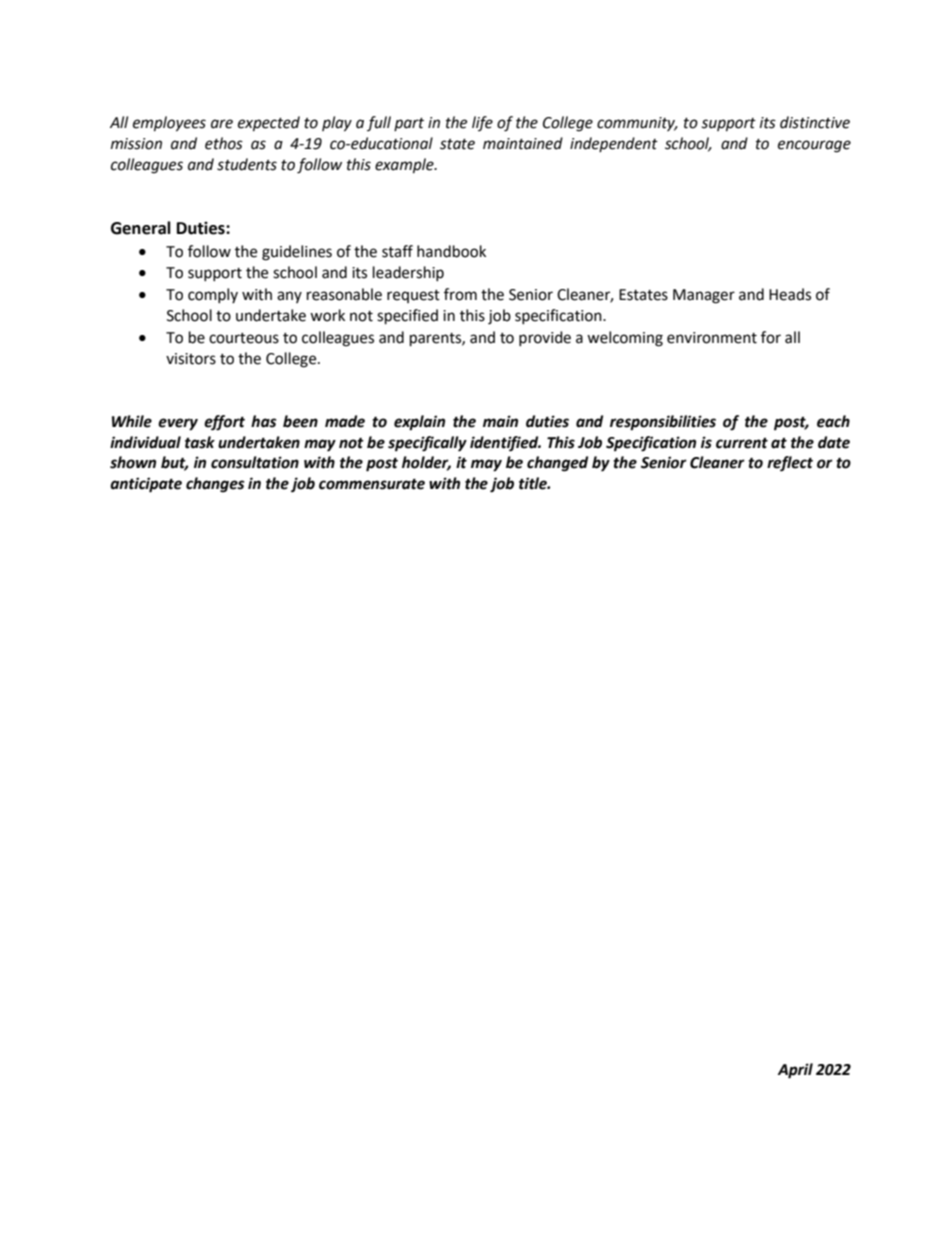 Image resolution: width=952 pixels, height=1233 pixels. What do you see at coordinates (814, 146) in the page?
I see `encourage` at bounding box center [814, 146].
